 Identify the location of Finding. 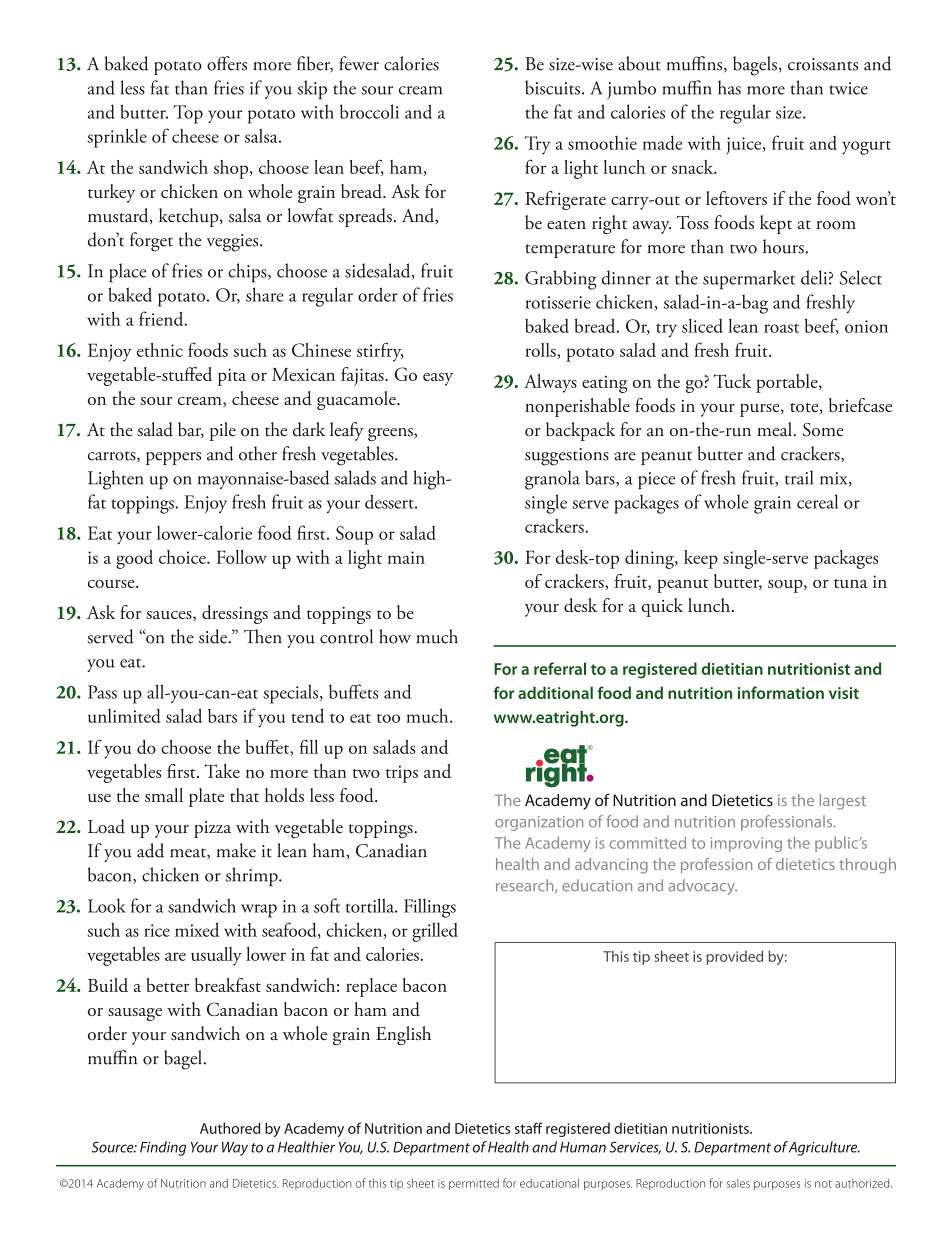
(163, 1148).
